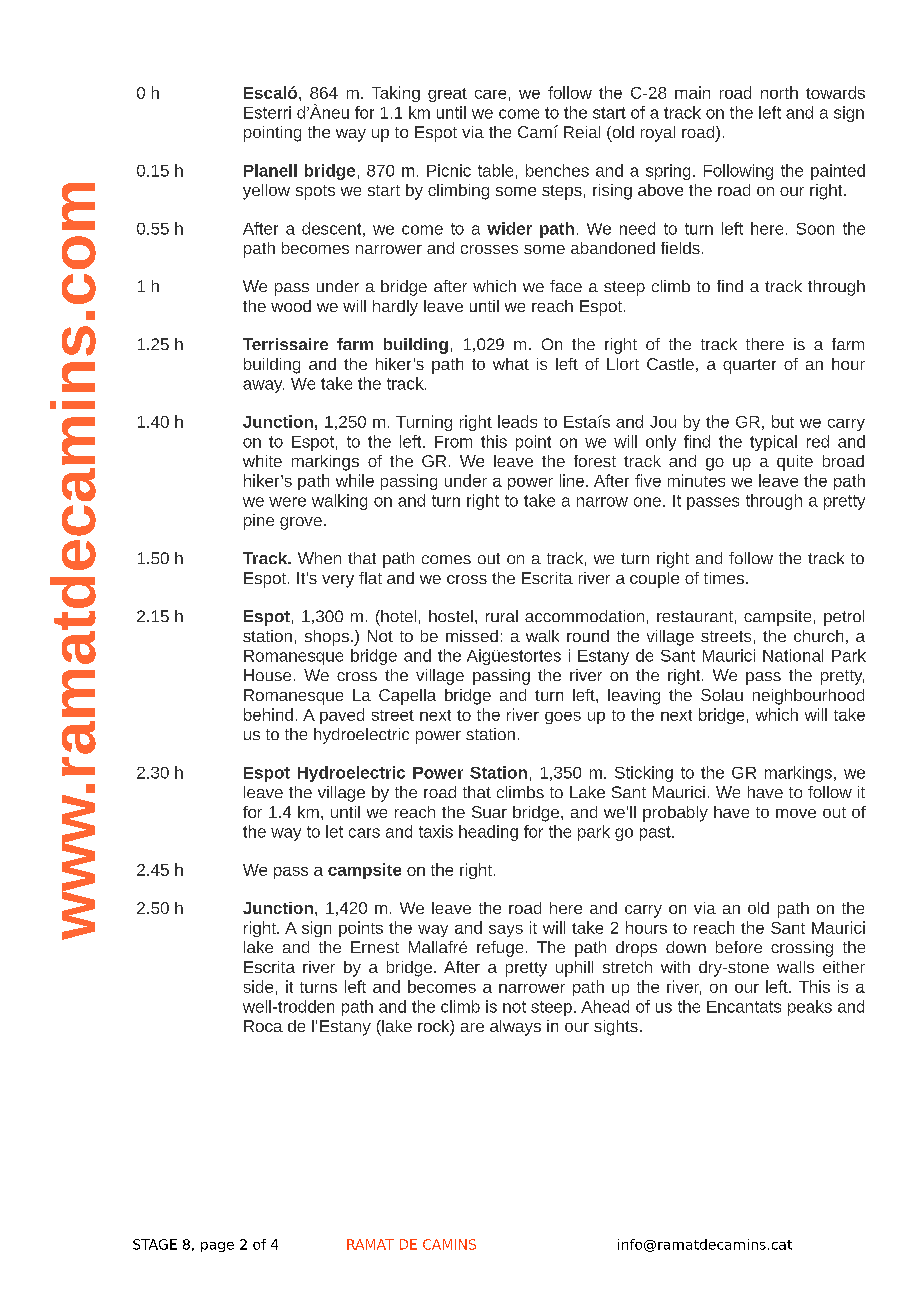 The width and height of the page is (924, 1308). I want to click on peaks, so click(810, 1008).
